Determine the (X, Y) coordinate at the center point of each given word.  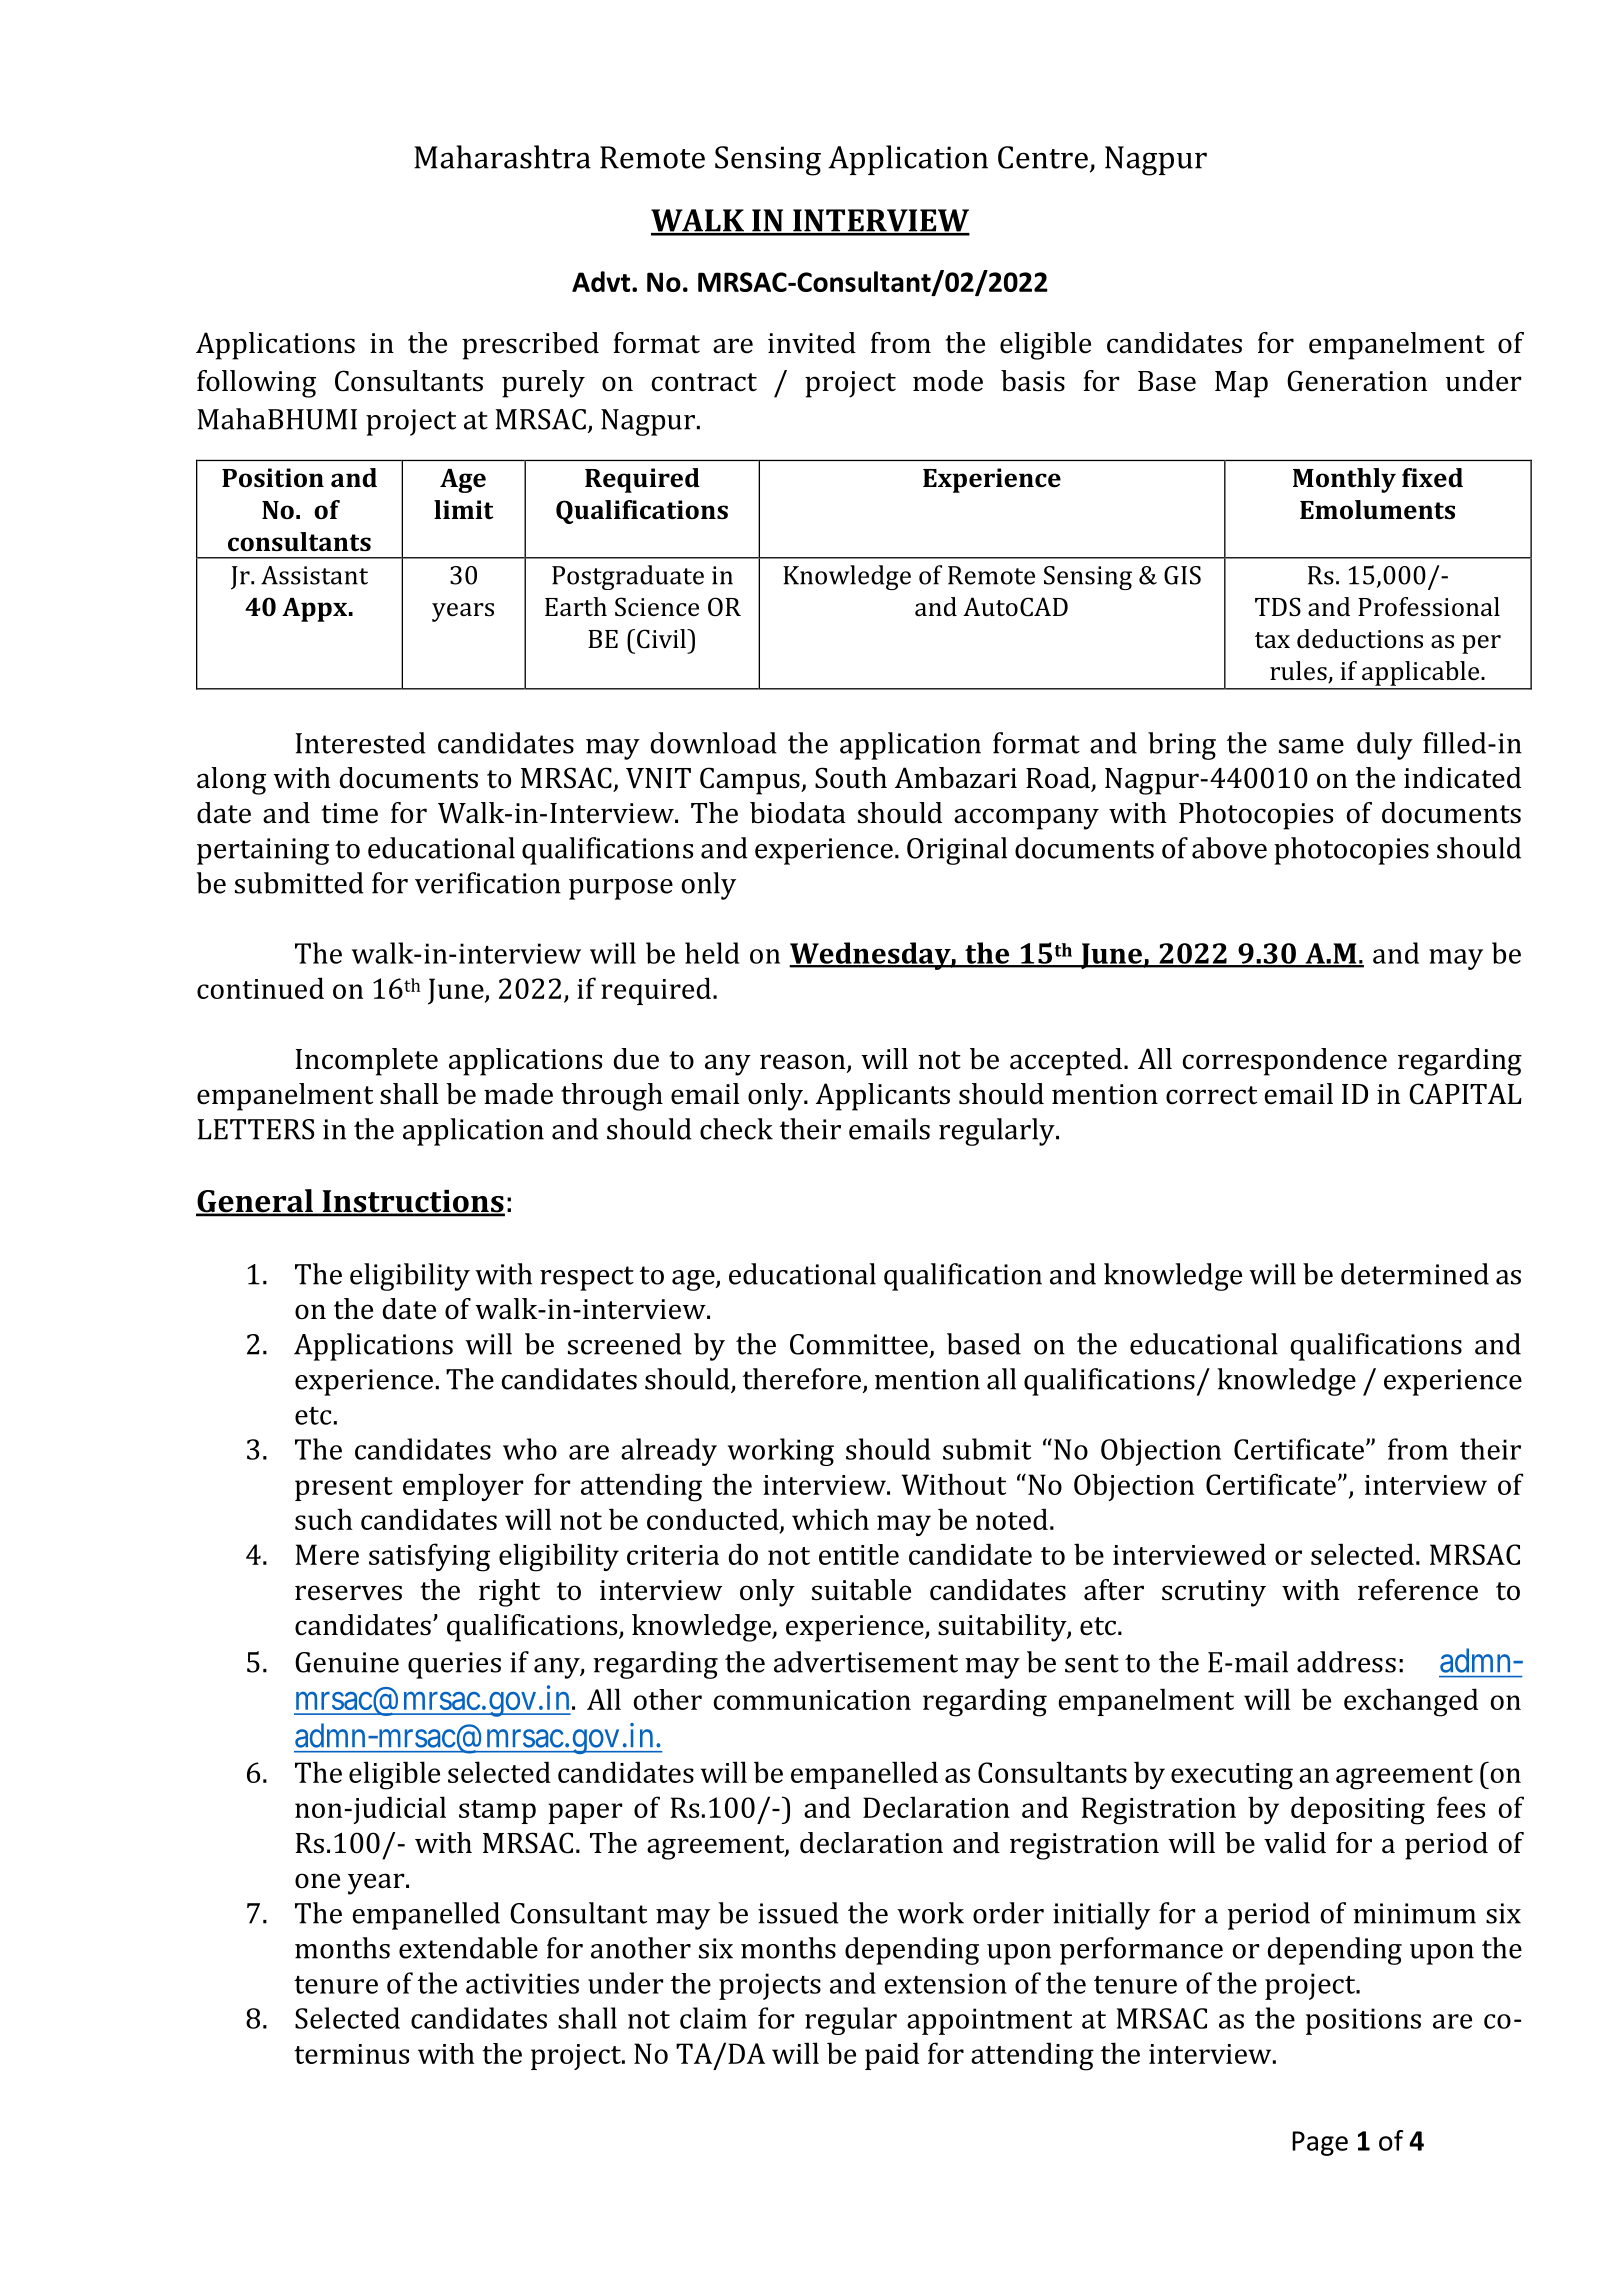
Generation (1357, 381)
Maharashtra (502, 157)
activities (522, 1983)
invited (812, 343)
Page (1320, 2143)
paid (892, 2056)
